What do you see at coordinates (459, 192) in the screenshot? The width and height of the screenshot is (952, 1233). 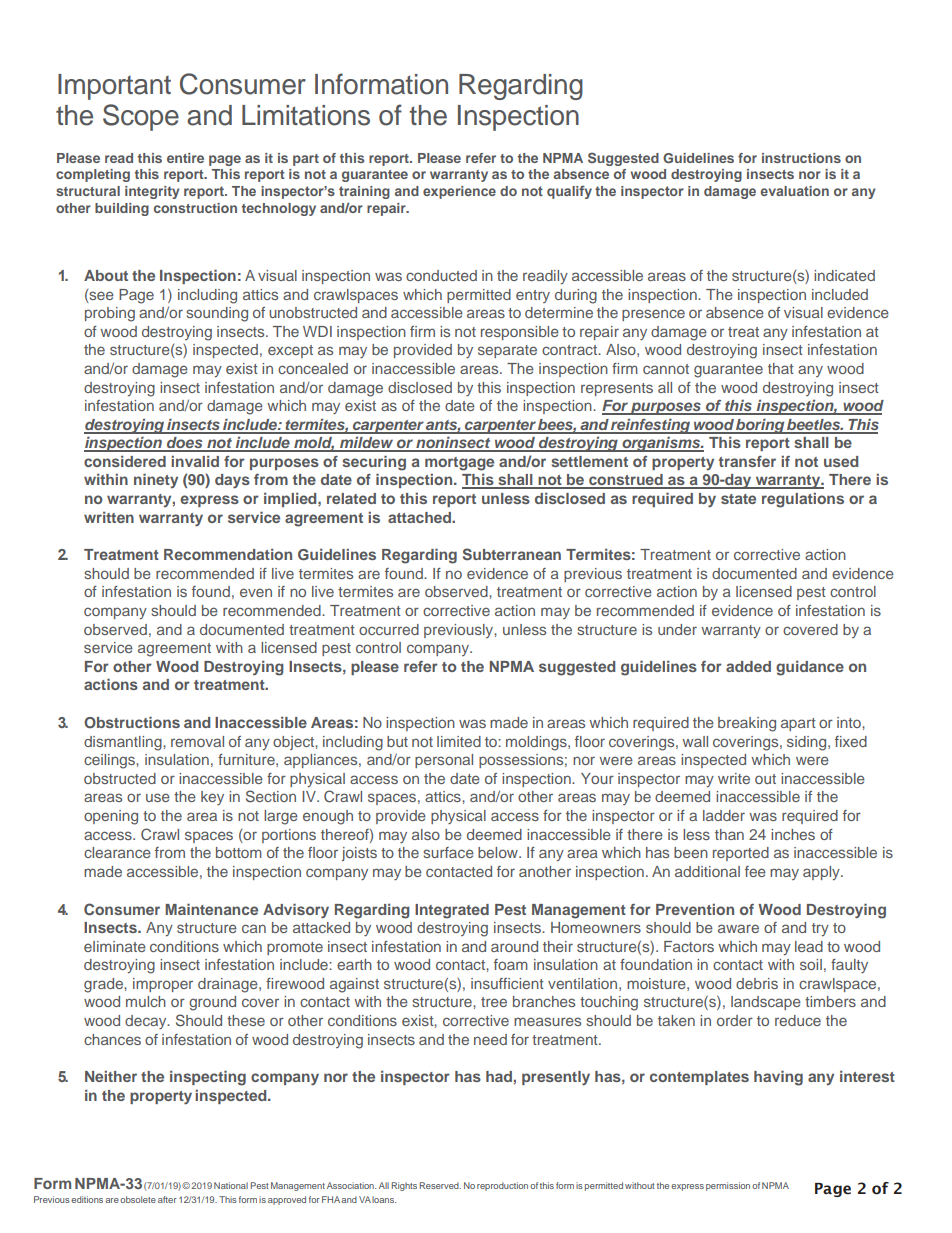 I see `experience` at bounding box center [459, 192].
